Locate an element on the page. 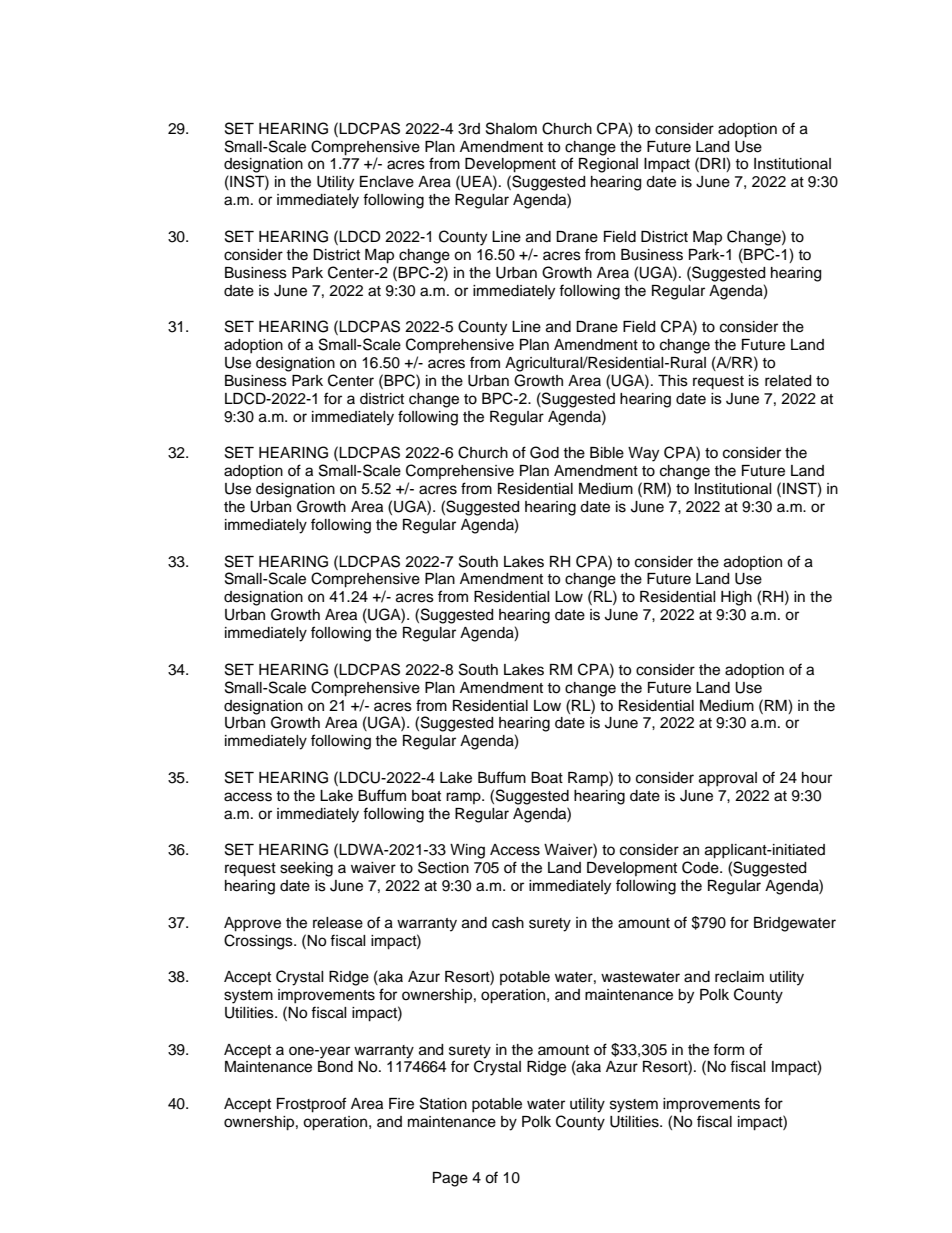 The width and height of the page is (952, 1233). Bond is located at coordinates (335, 1067).
